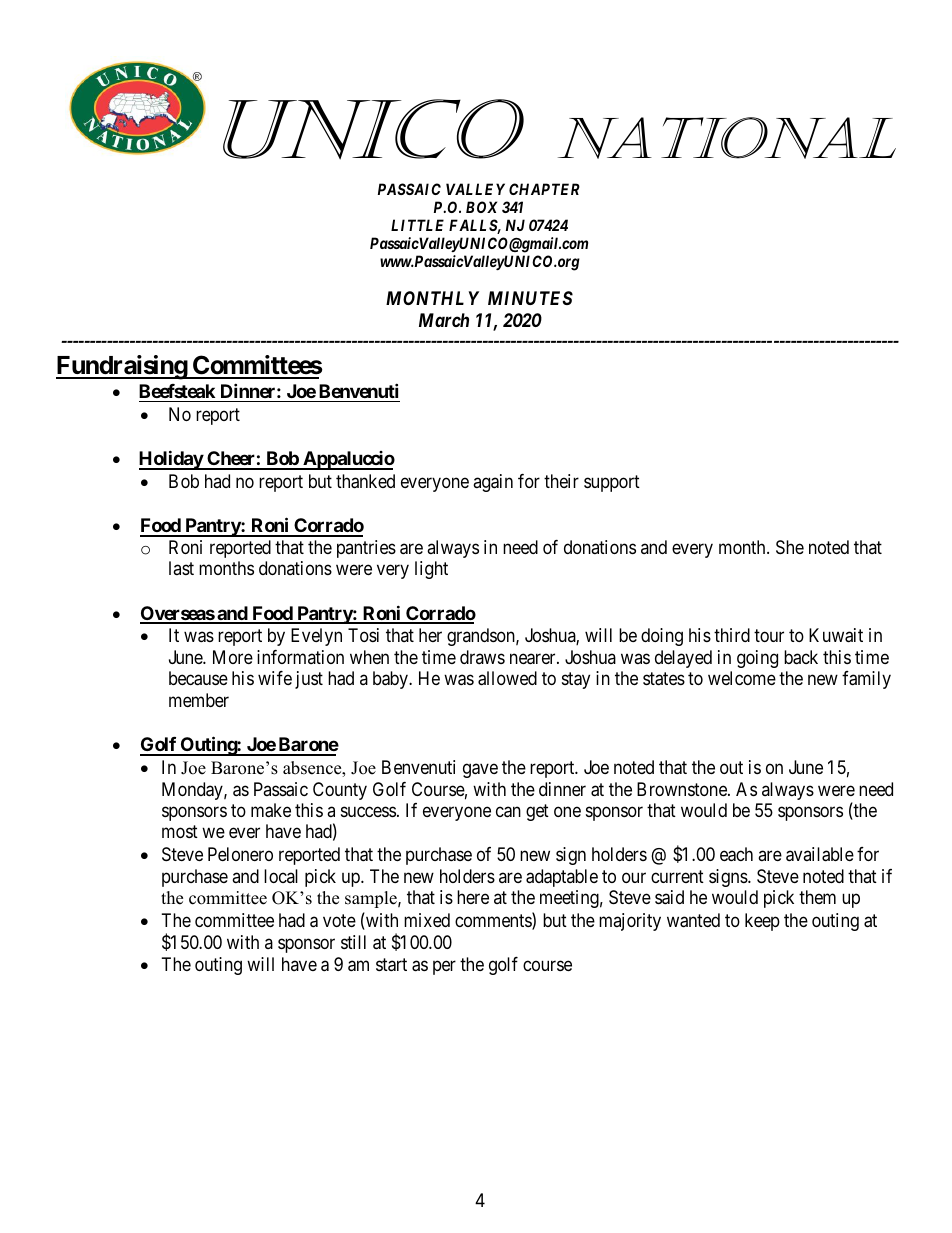 The height and width of the screenshot is (1233, 952). I want to click on last, so click(181, 568).
